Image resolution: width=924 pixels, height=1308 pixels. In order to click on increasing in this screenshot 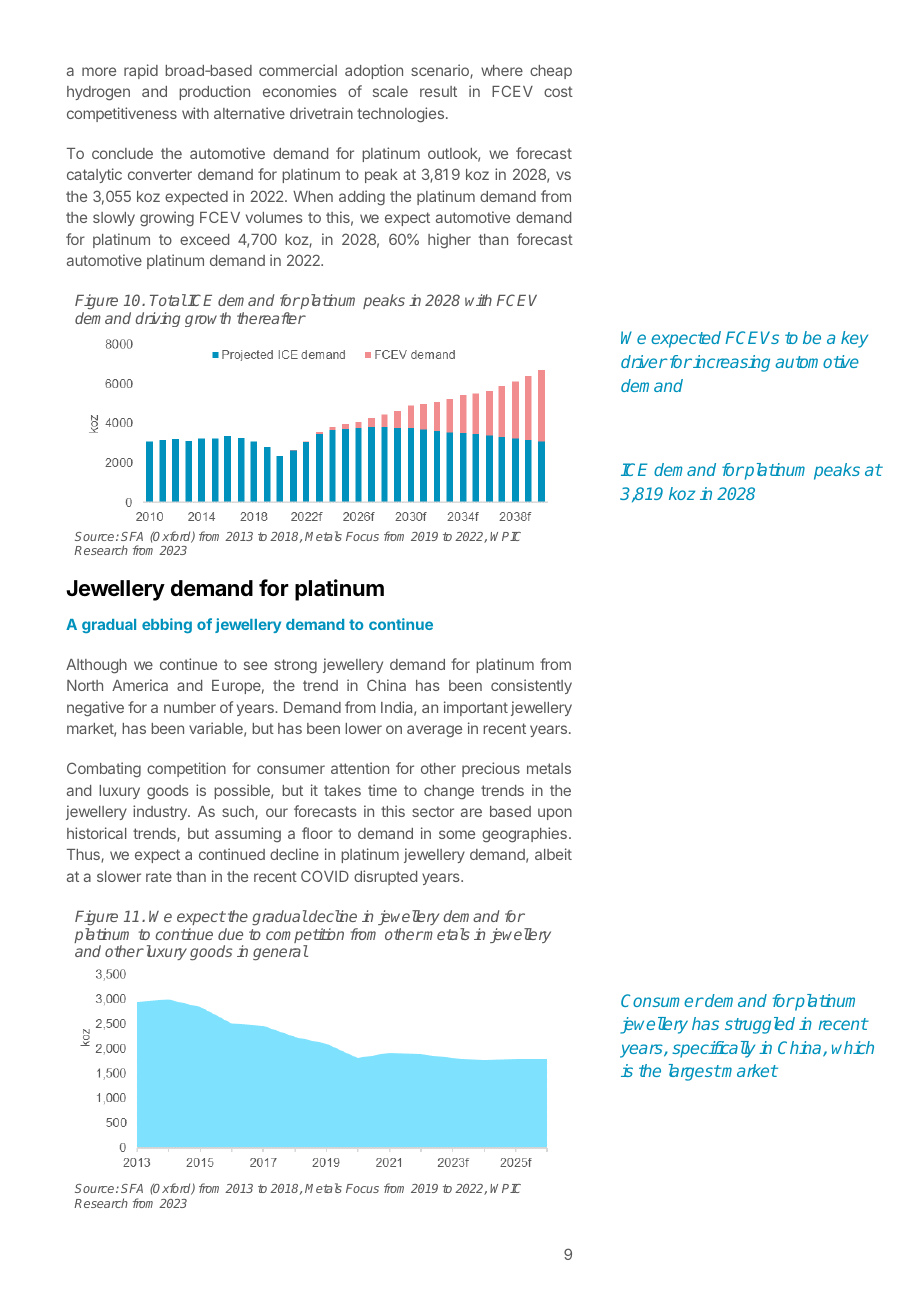, I will do `click(730, 363)`.
